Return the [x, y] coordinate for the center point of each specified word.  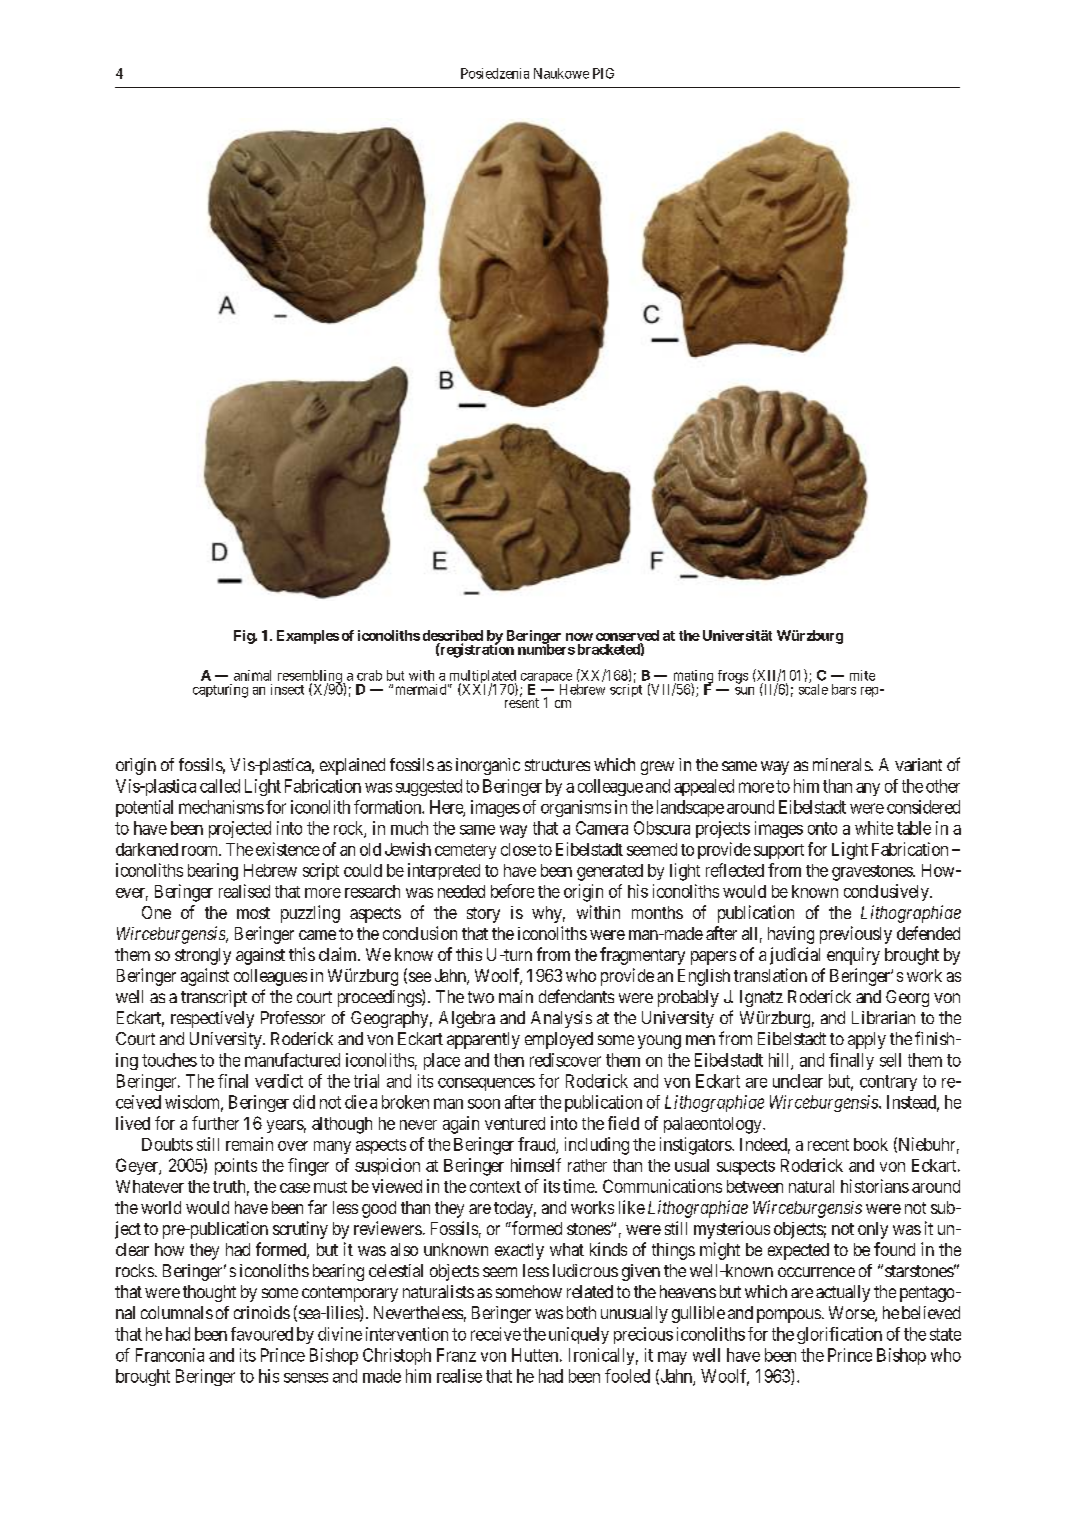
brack [596, 649]
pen [912, 1295]
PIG [603, 73]
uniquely [579, 1335]
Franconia [170, 1355]
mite [862, 675]
